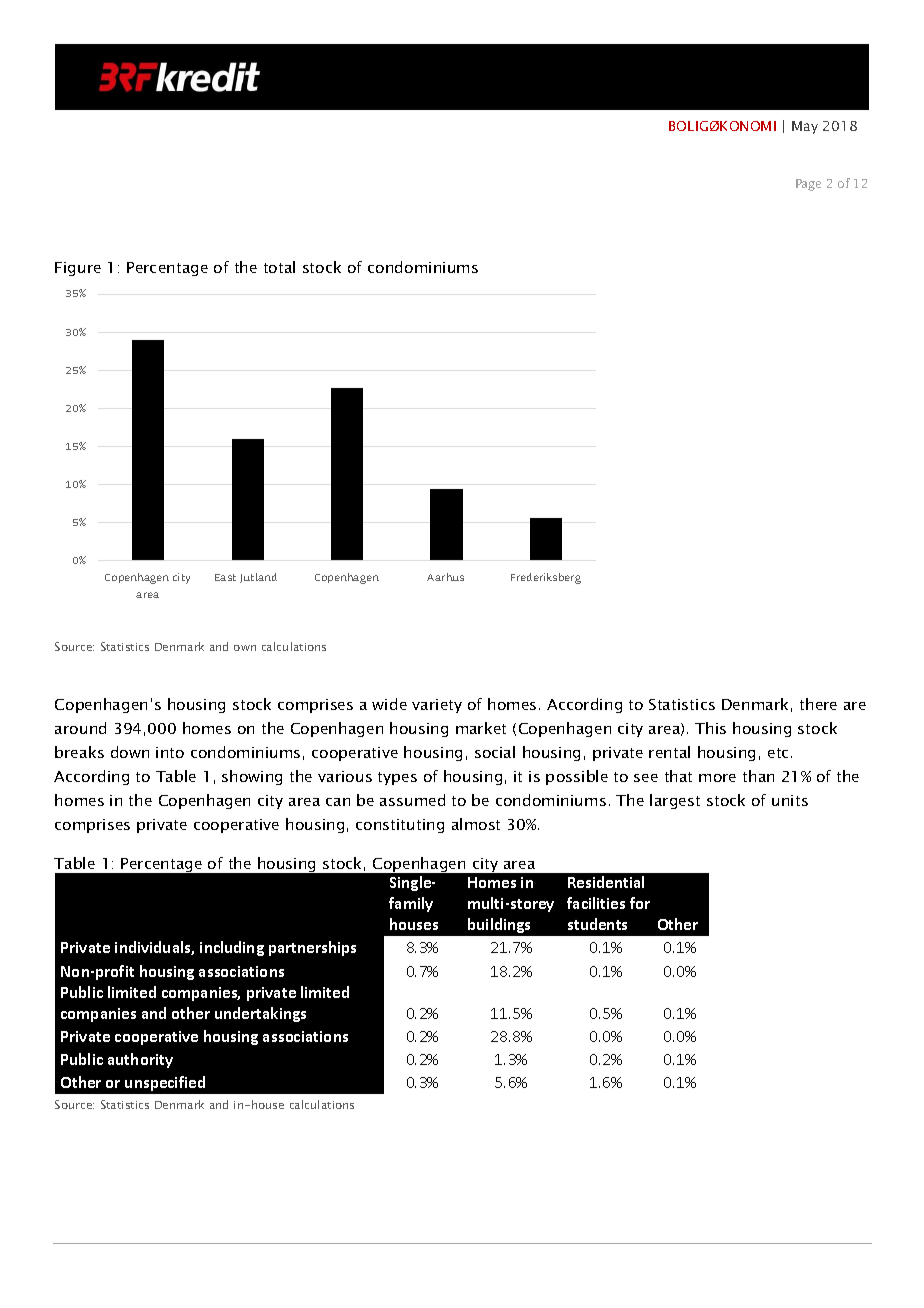 This screenshot has height=1308, width=924. I want to click on more, so click(717, 778).
